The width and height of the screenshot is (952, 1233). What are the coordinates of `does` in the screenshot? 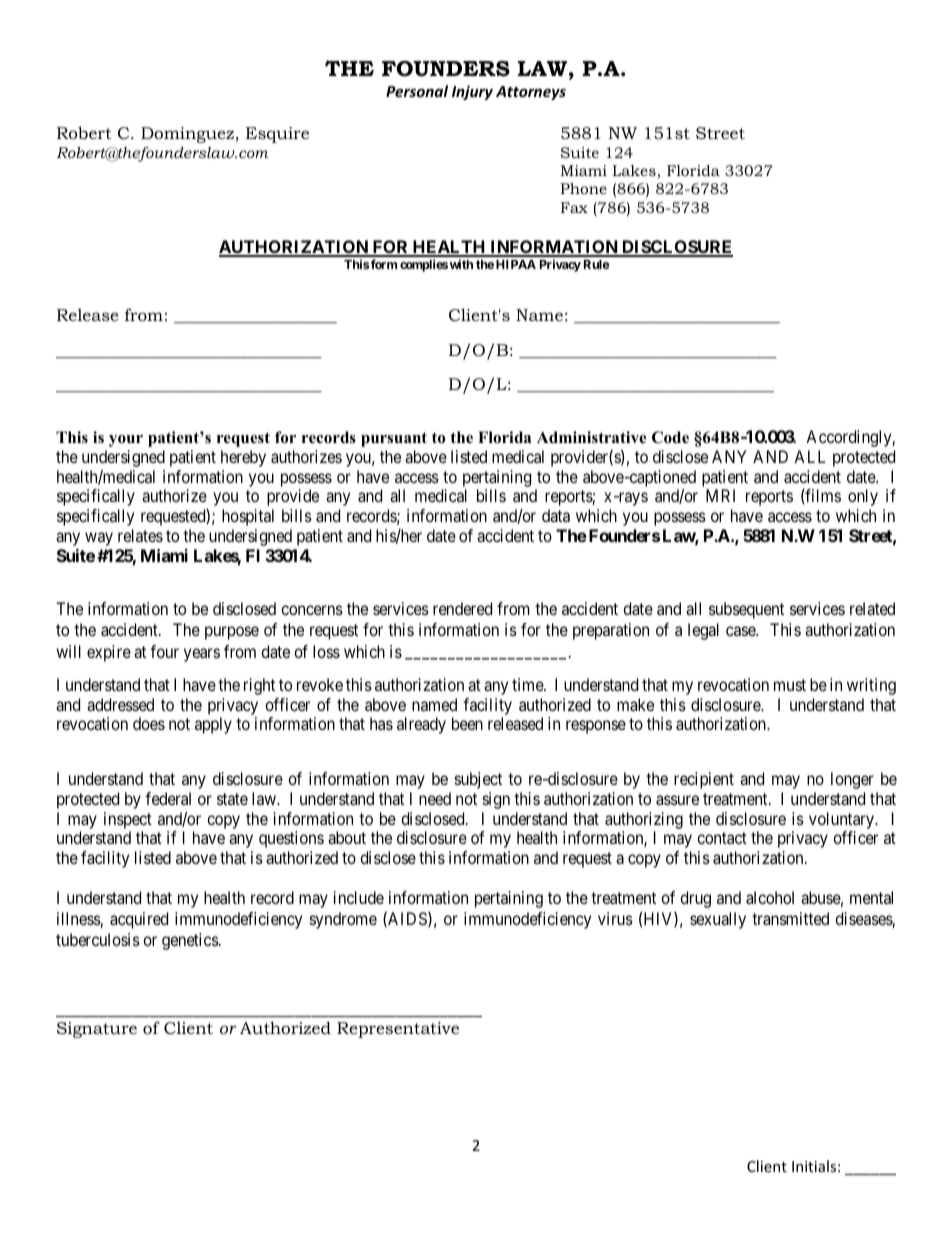 It's located at (149, 723).
